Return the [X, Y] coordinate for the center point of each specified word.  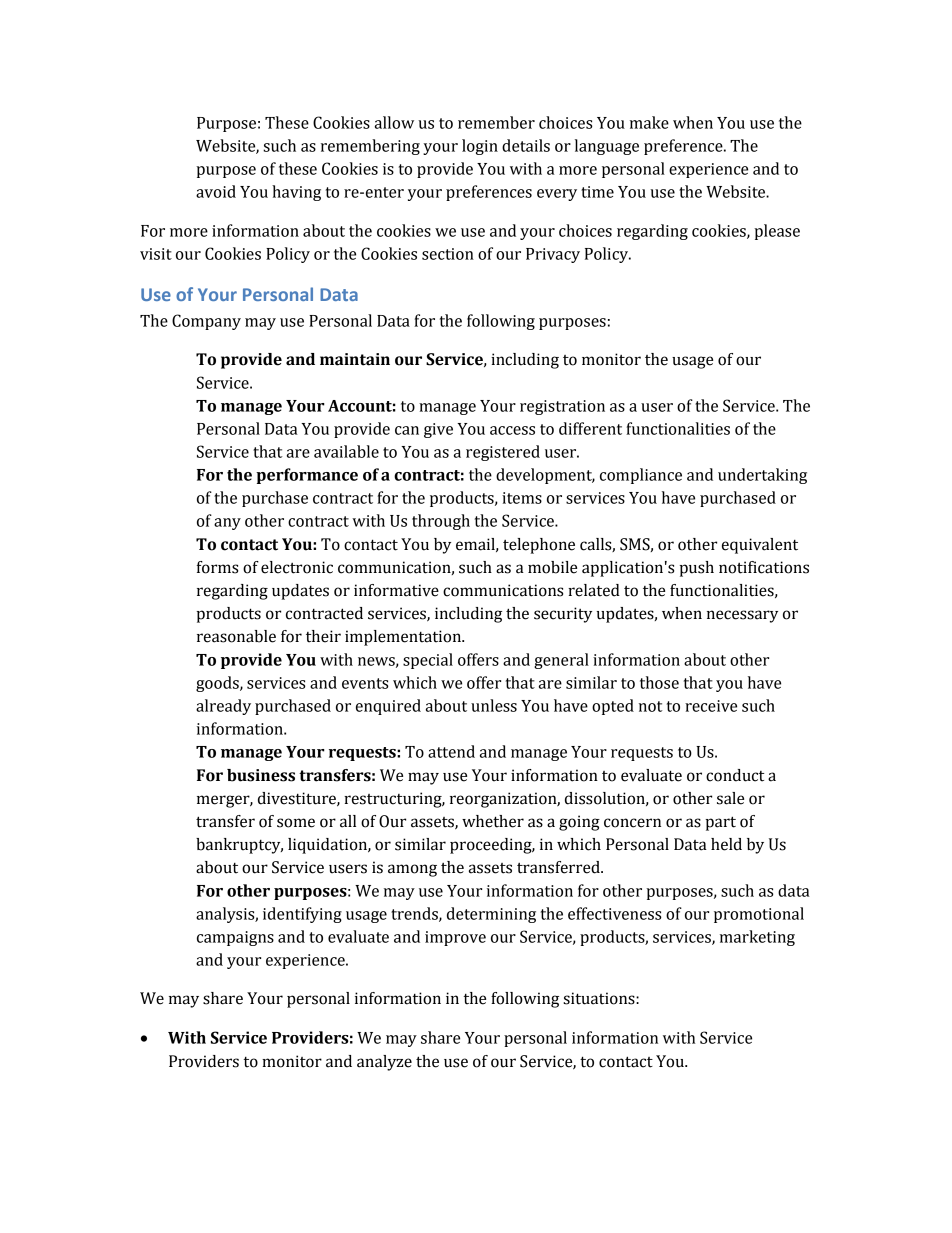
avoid [216, 191]
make [649, 122]
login [480, 147]
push [697, 569]
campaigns [235, 938]
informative [396, 590]
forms [217, 567]
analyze [384, 1063]
